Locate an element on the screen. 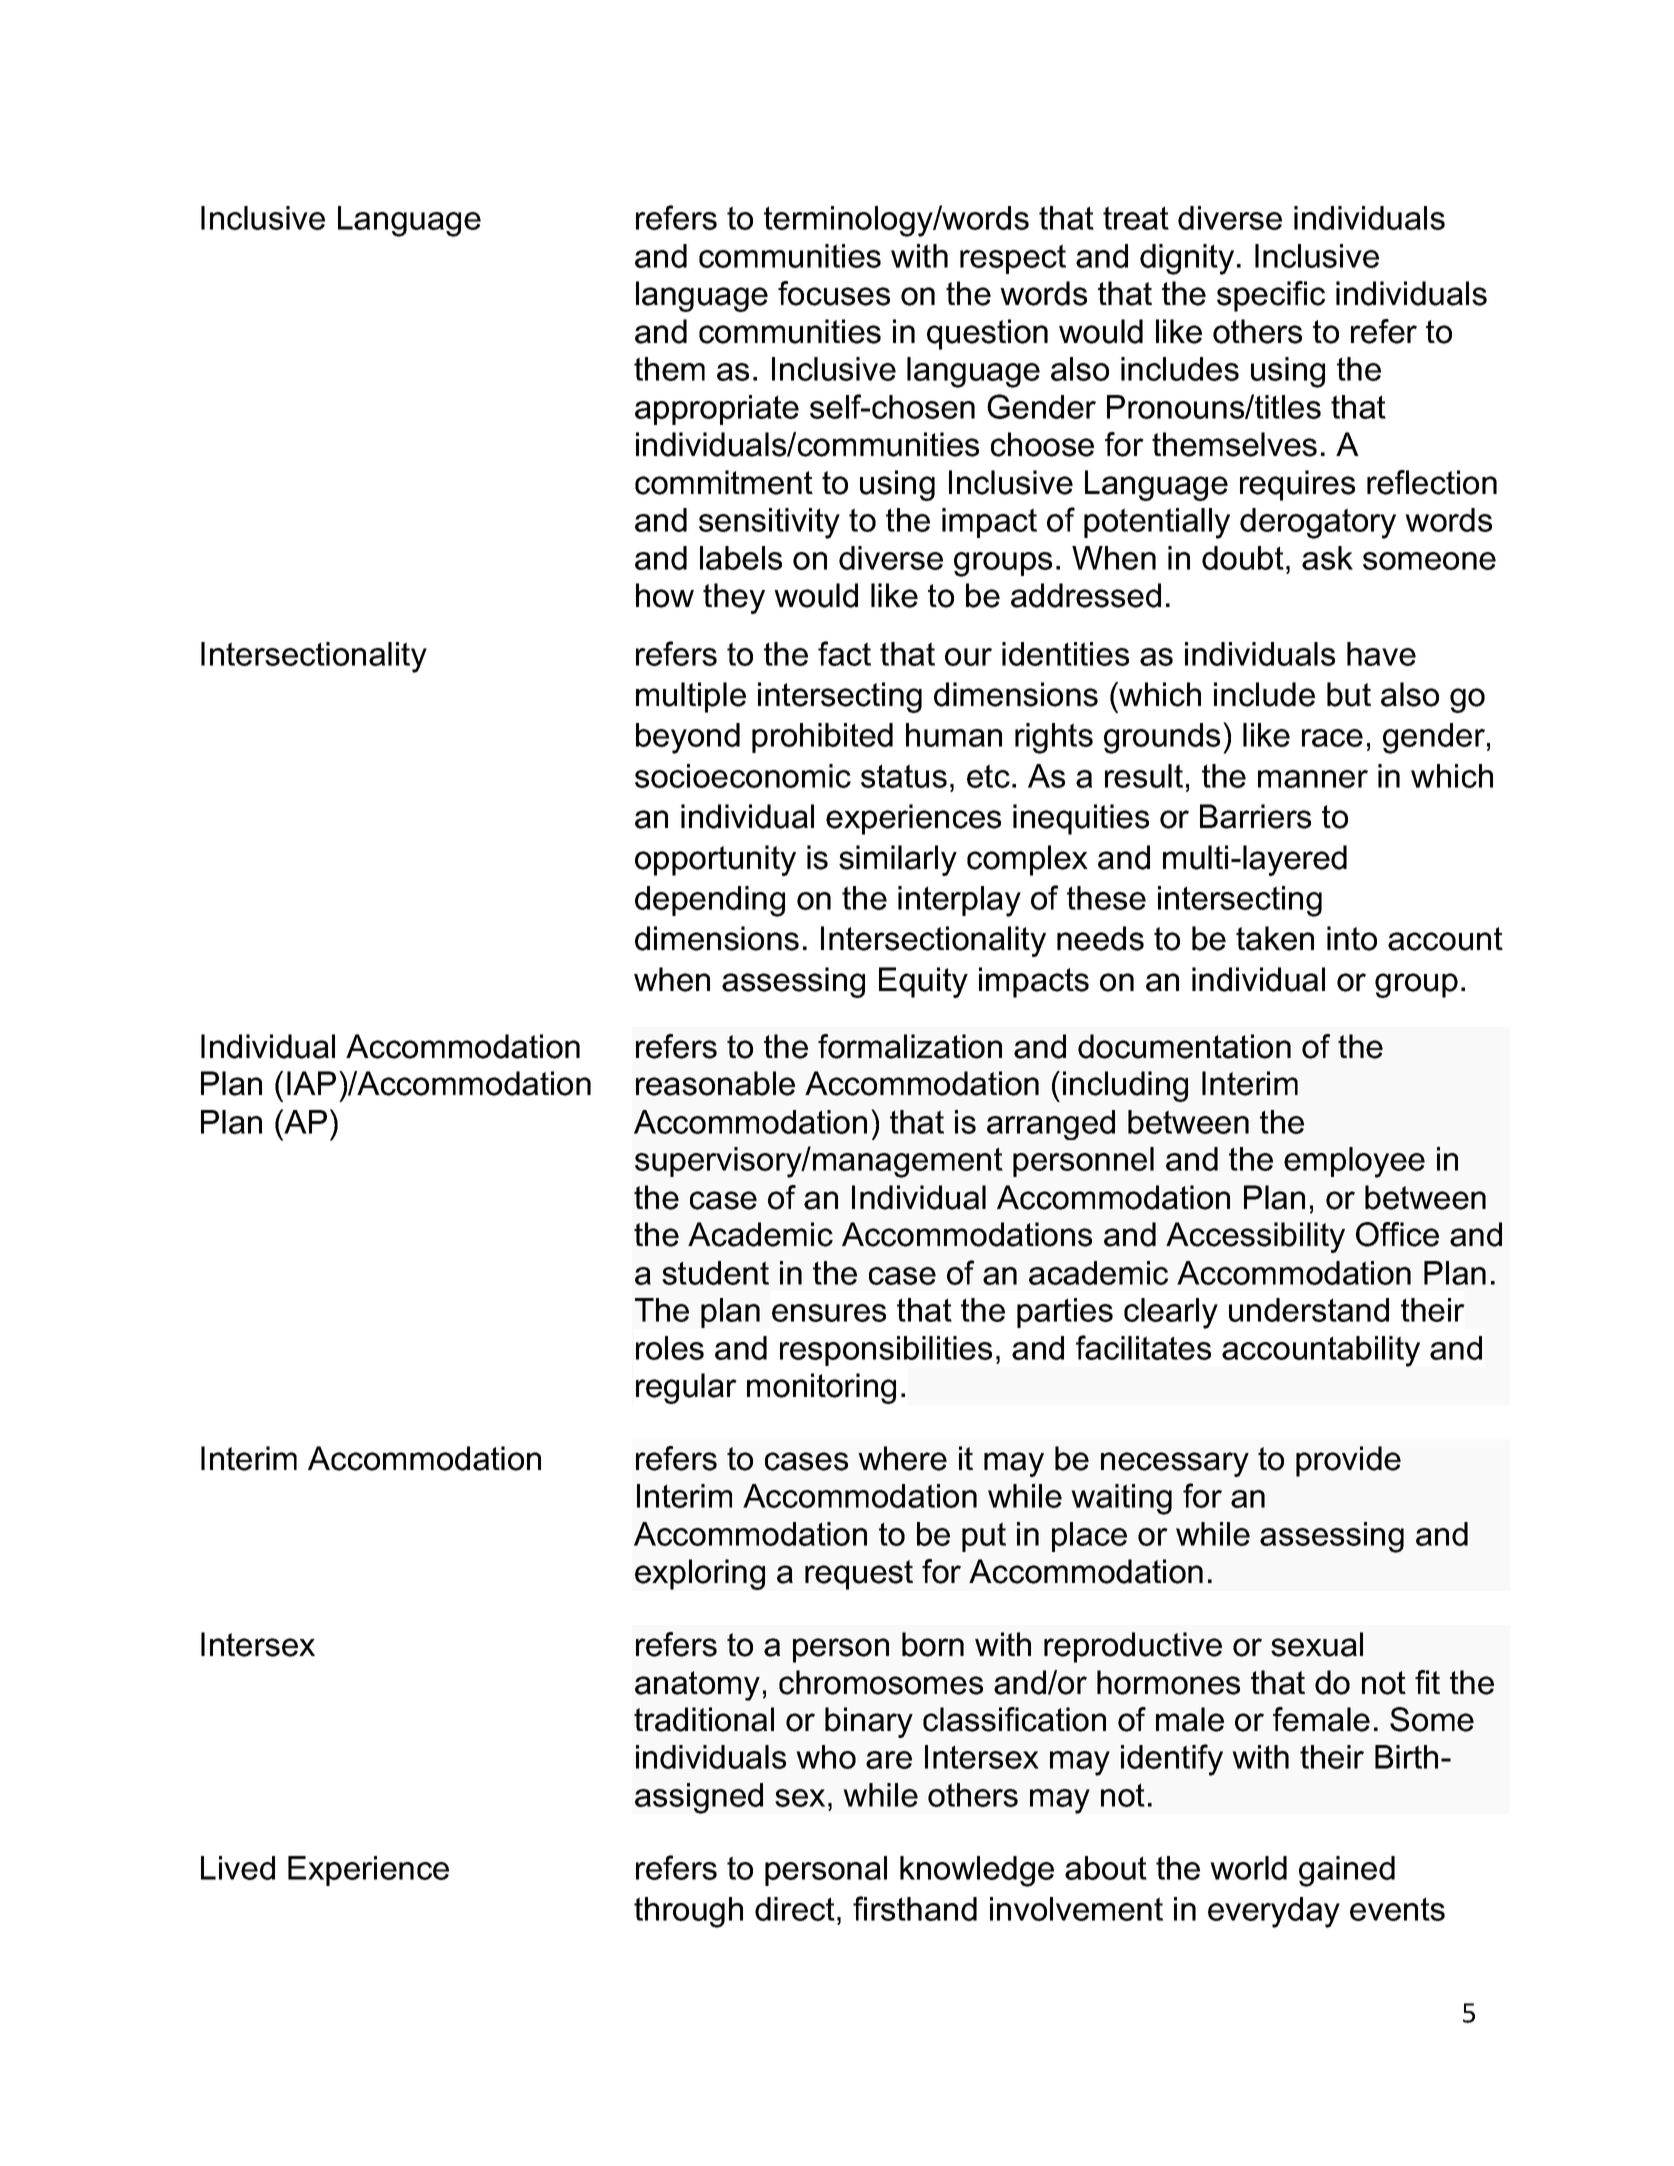 This screenshot has width=1674, height=2166. reasonable is located at coordinates (715, 1083).
